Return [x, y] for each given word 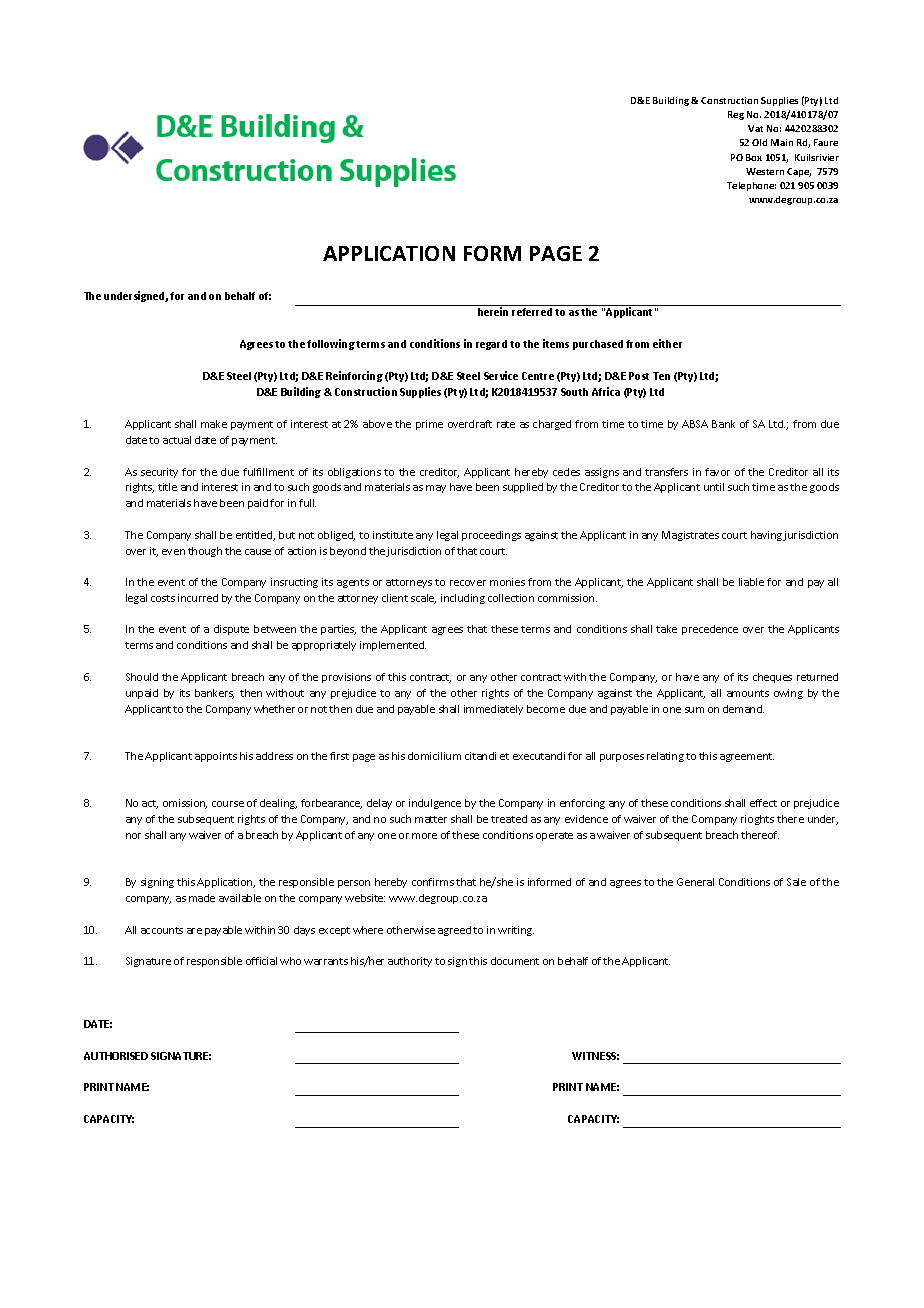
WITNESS [595, 1056]
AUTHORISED [116, 1056]
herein [493, 311]
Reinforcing [354, 376]
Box [754, 157]
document [515, 961]
